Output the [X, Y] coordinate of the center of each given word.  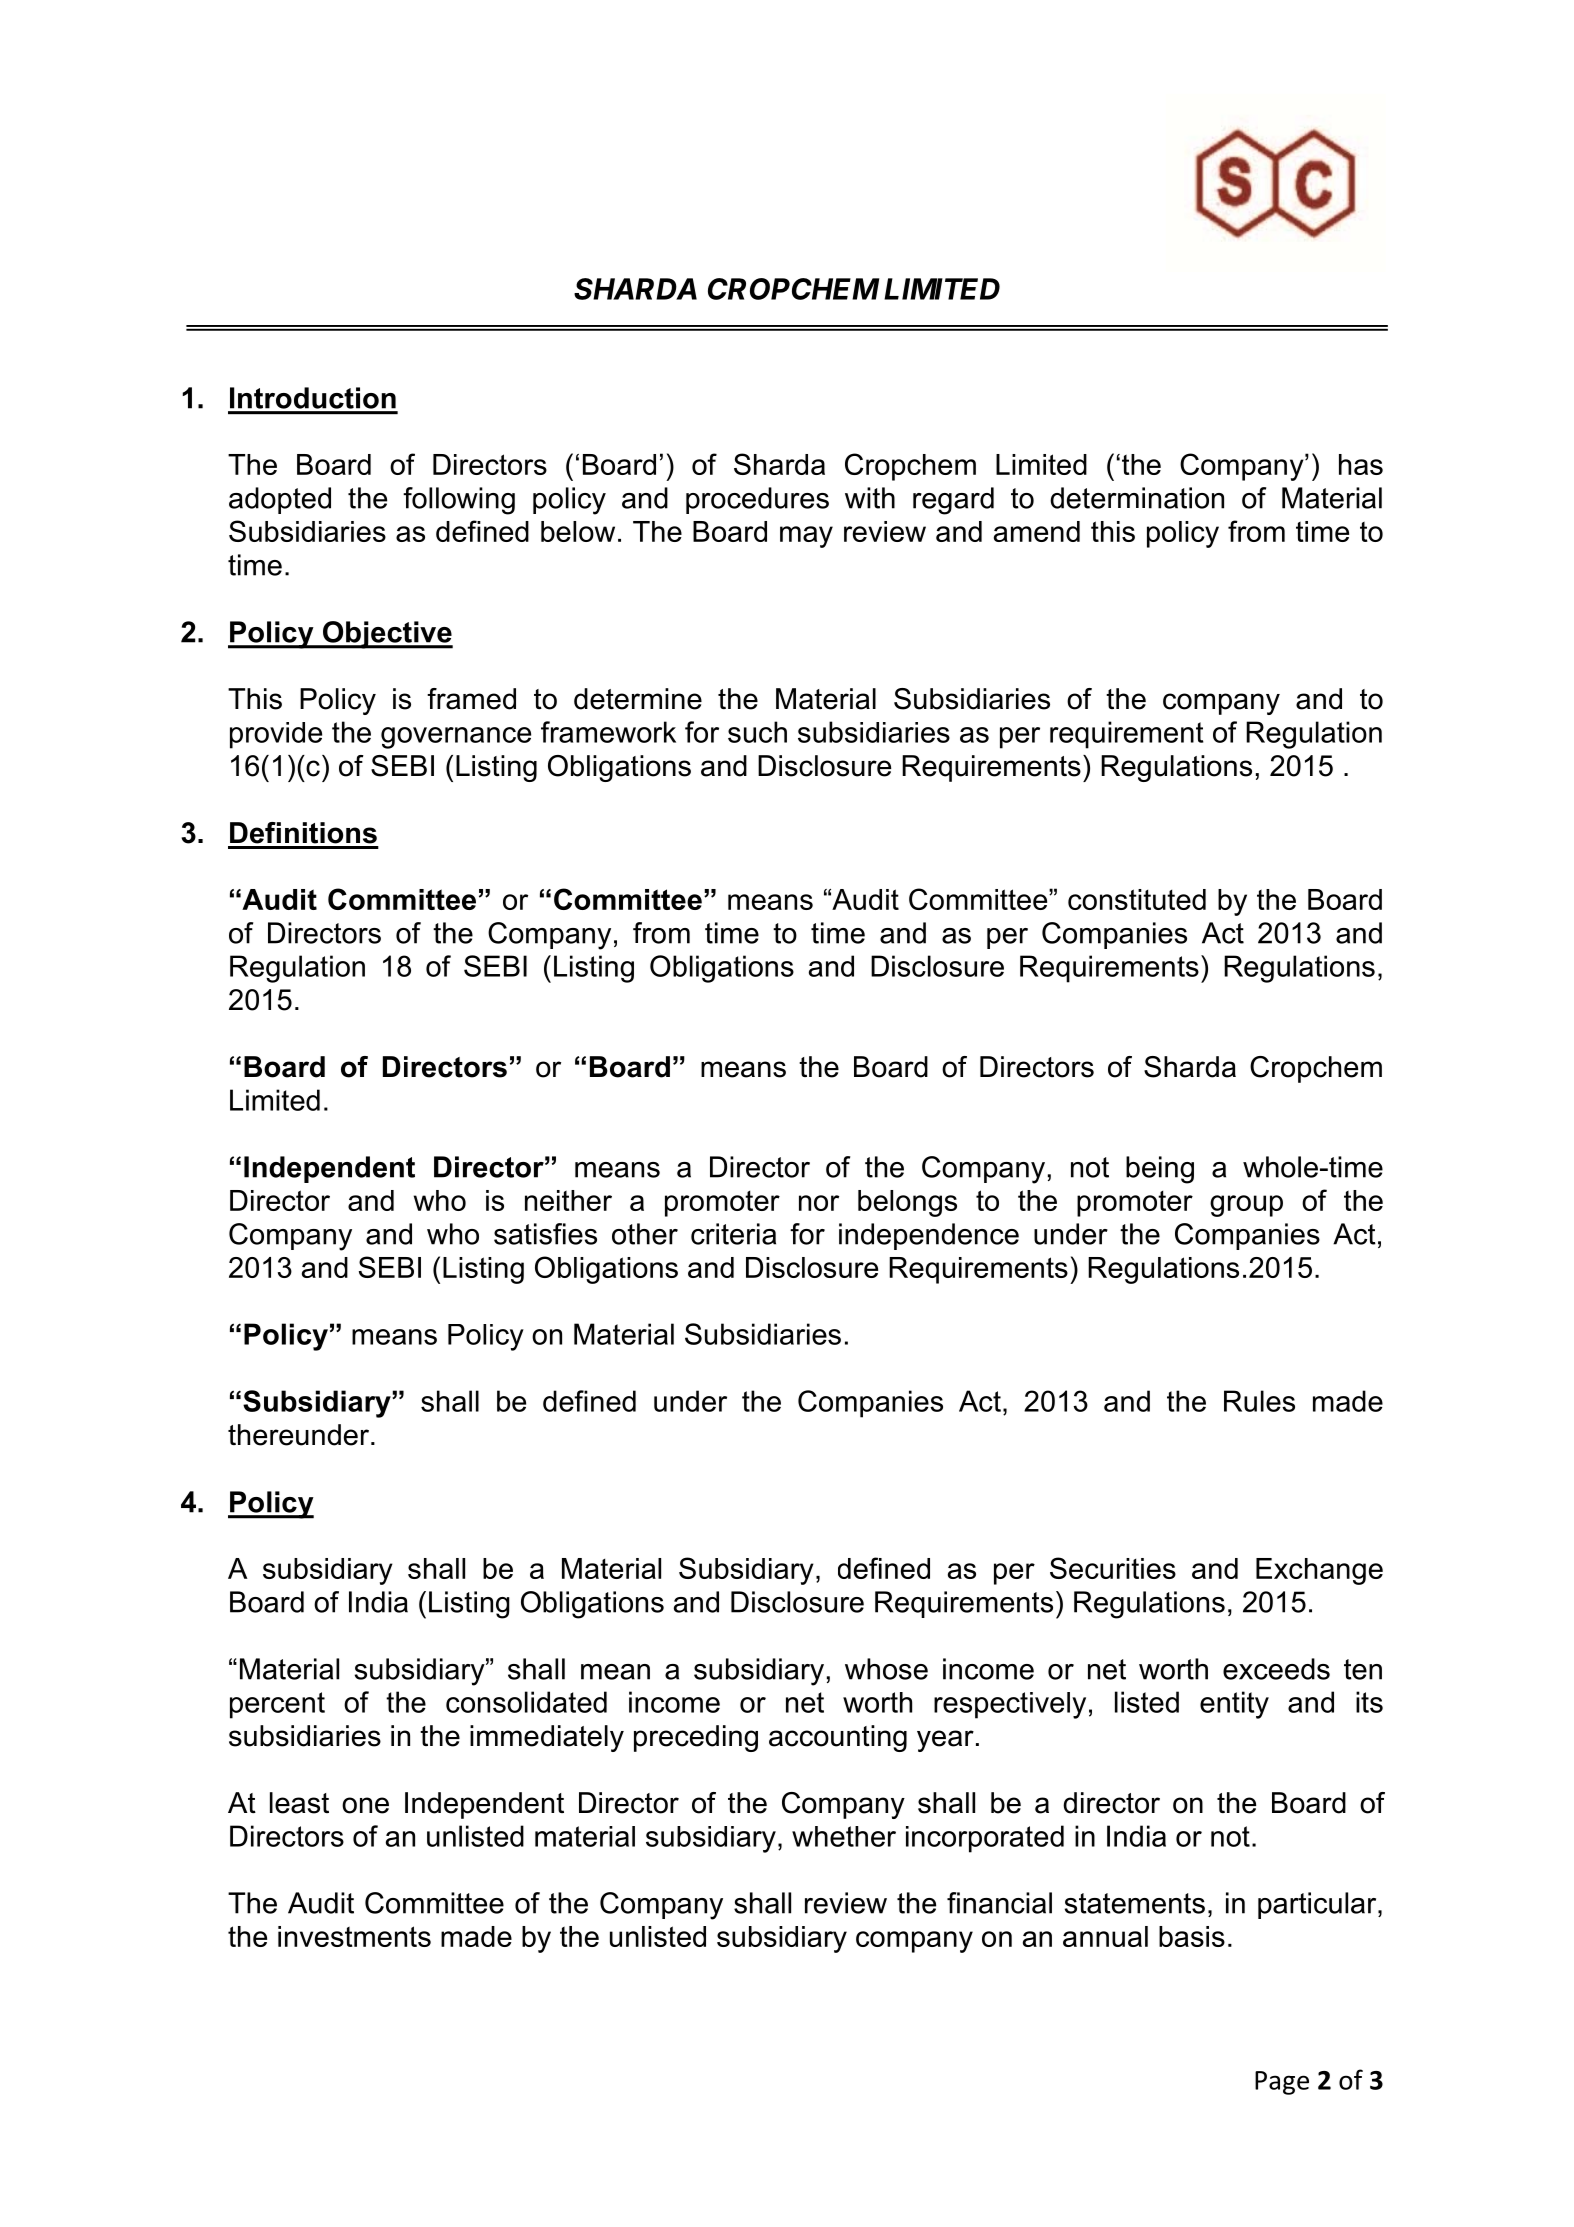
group [1246, 1206]
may [806, 537]
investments [354, 1936]
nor [819, 1203]
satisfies [545, 1234]
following [459, 501]
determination [1137, 498]
